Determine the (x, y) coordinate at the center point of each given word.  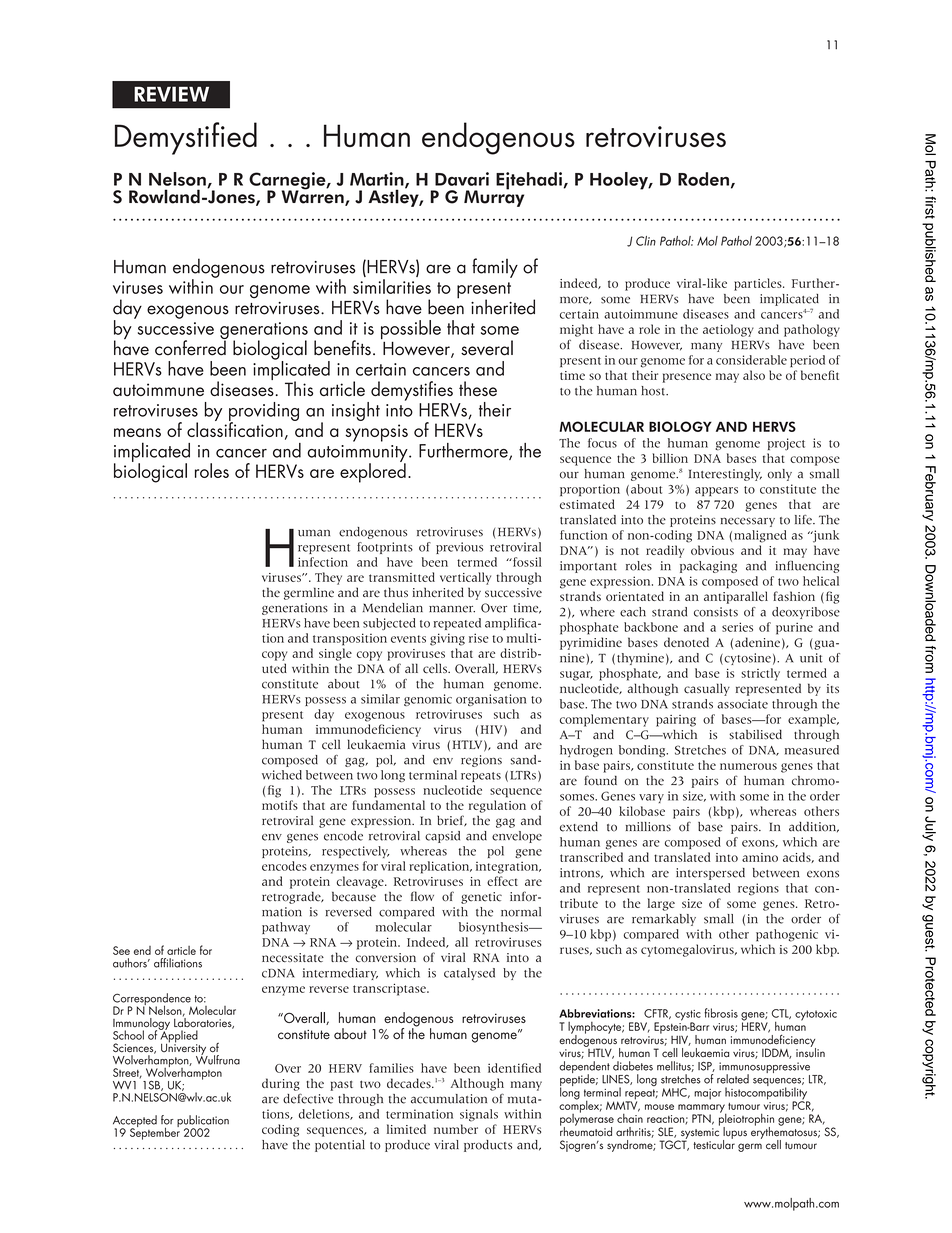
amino (760, 857)
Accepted (135, 1122)
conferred (191, 347)
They (328, 578)
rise (479, 638)
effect (502, 881)
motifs (280, 805)
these (478, 388)
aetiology (728, 330)
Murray (494, 197)
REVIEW (171, 94)
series (737, 627)
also (754, 375)
